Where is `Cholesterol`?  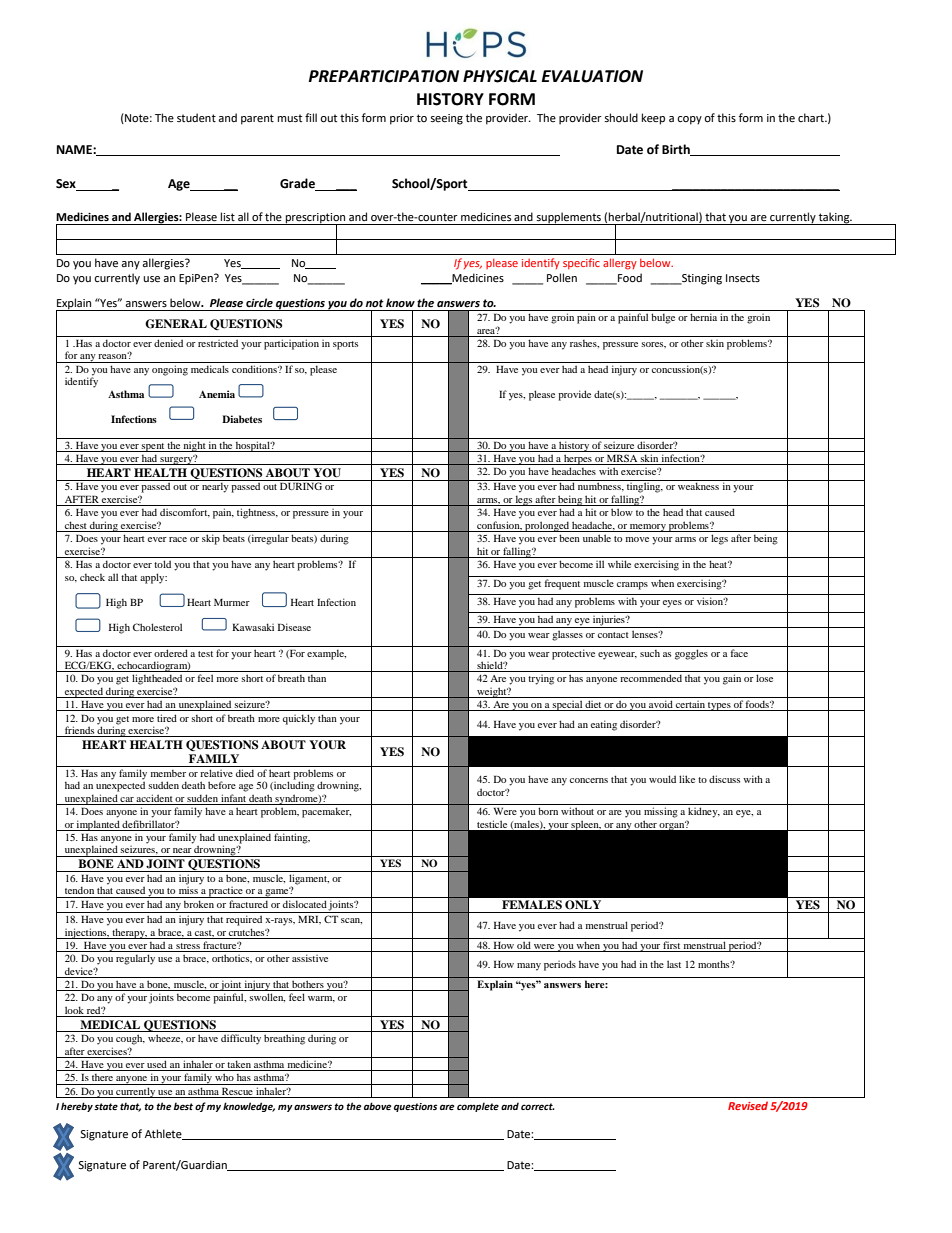 Cholesterol is located at coordinates (157, 627).
